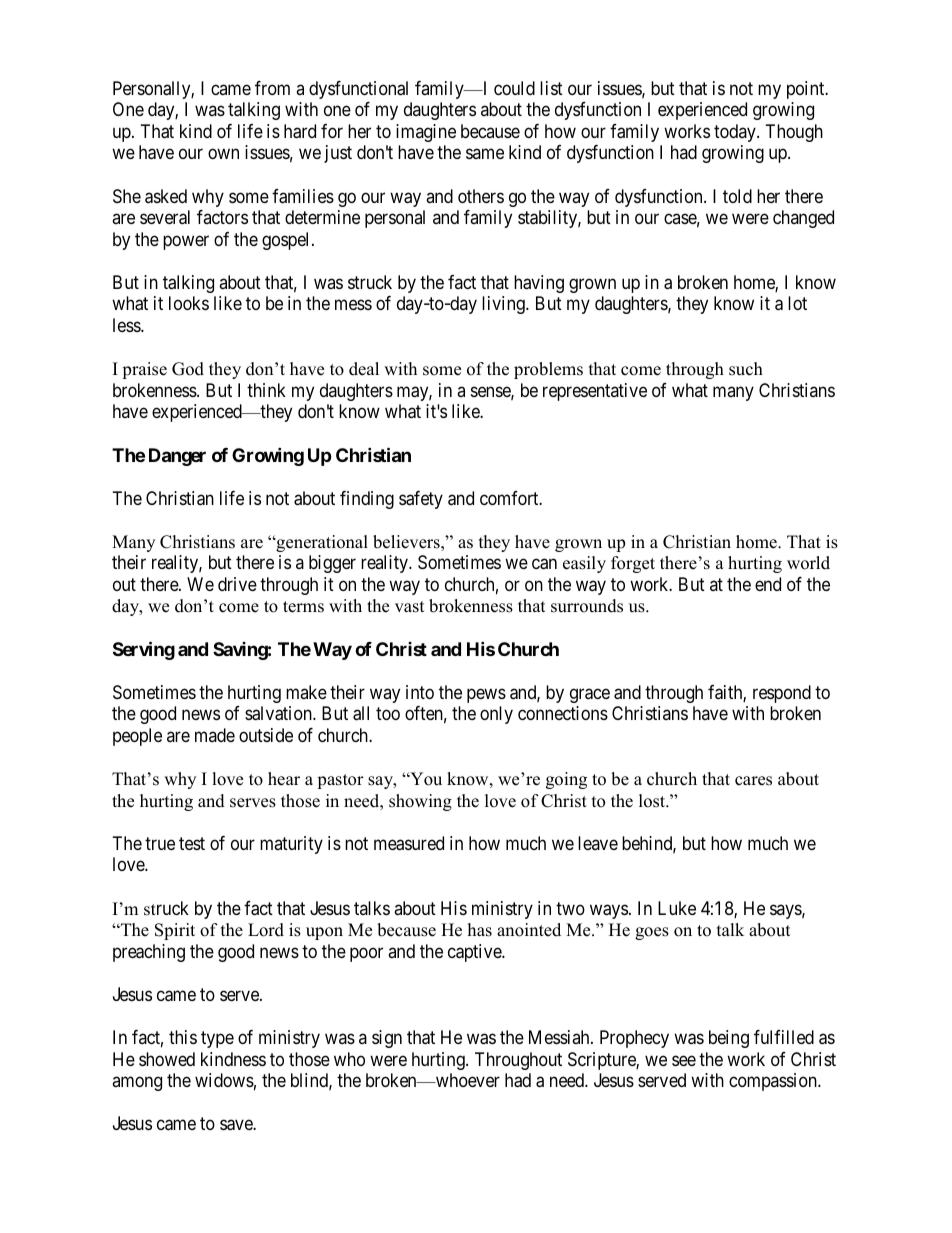  I want to click on today, so click(736, 133).
